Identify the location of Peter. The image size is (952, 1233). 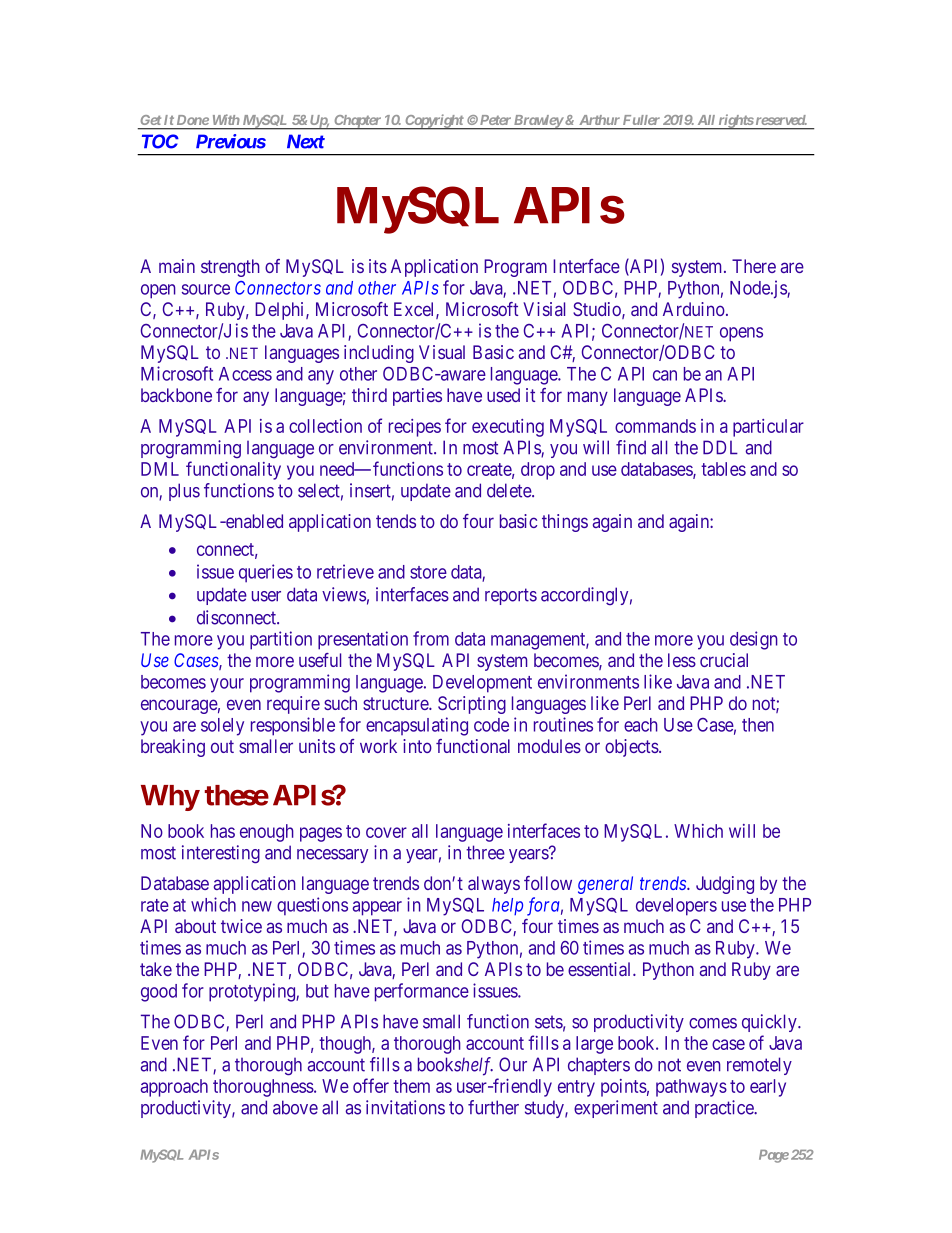
(494, 120).
